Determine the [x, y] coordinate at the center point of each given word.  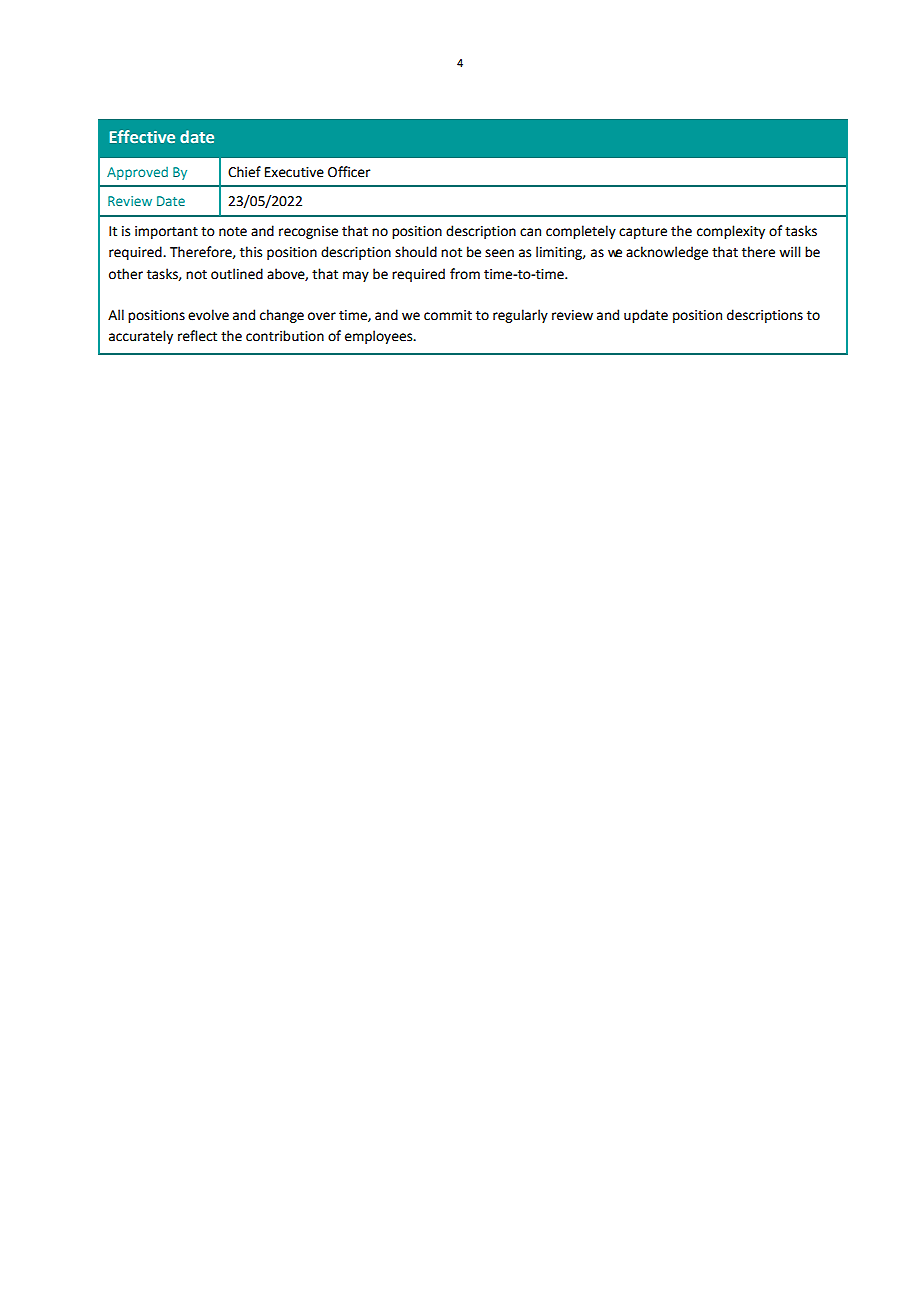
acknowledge [667, 253]
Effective [142, 136]
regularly [520, 316]
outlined [237, 274]
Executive [294, 172]
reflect [197, 336]
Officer [349, 172]
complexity [731, 232]
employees [380, 337]
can [530, 232]
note [233, 232]
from [465, 274]
